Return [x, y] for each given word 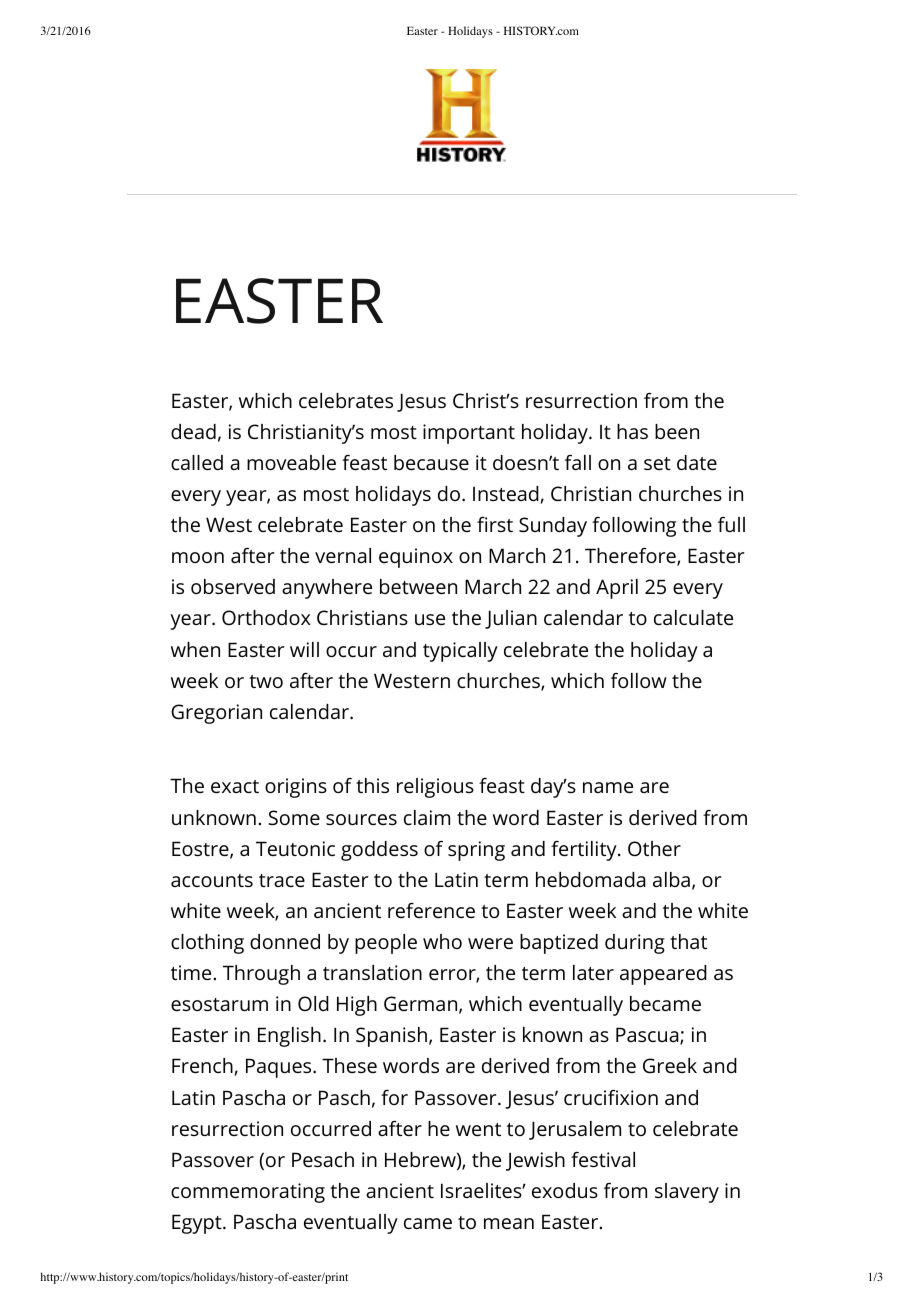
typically [460, 652]
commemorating [248, 1193]
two [266, 681]
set [657, 463]
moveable [291, 462]
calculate [693, 617]
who [442, 941]
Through [261, 975]
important [469, 434]
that [688, 941]
